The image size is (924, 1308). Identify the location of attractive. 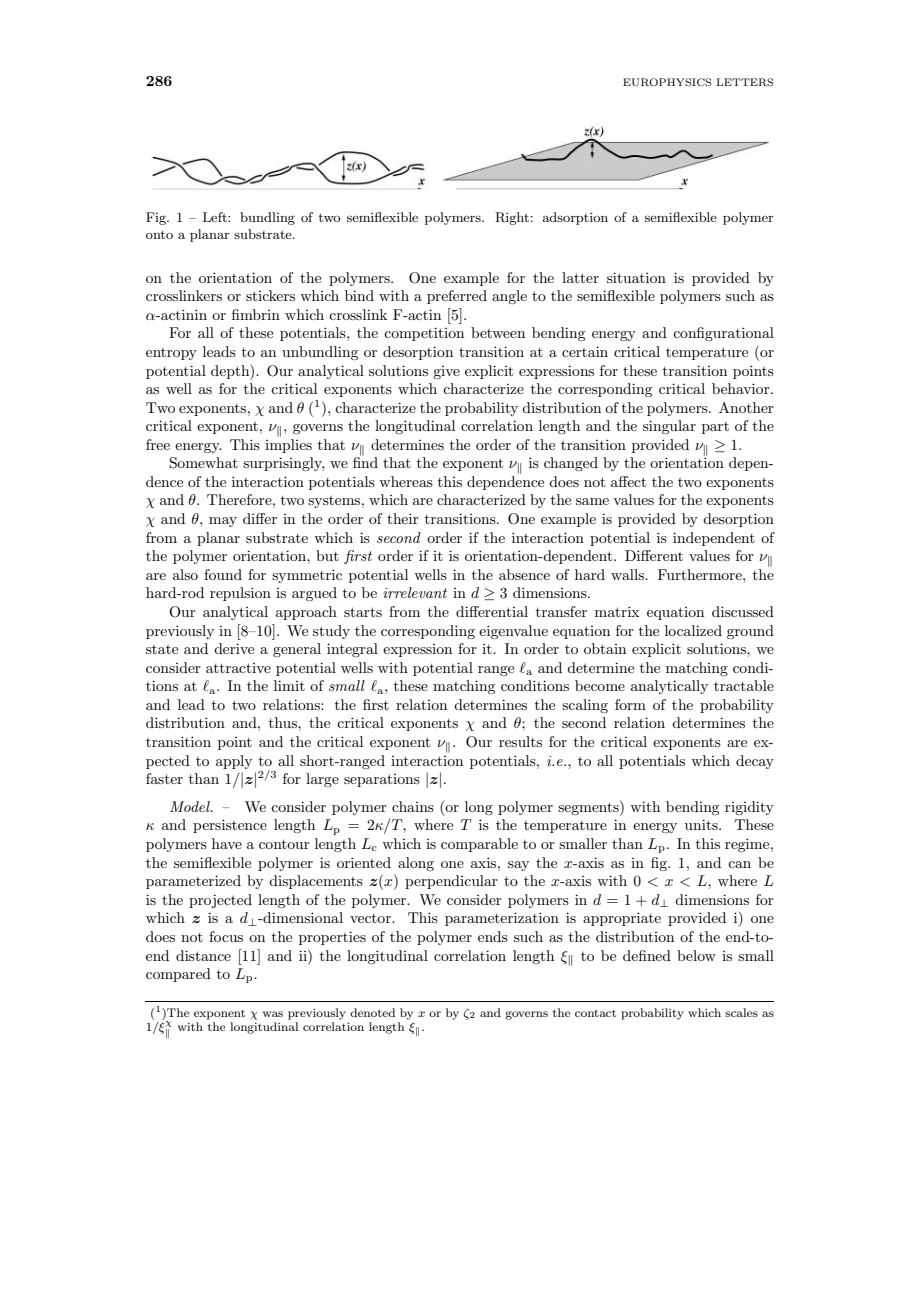
(238, 668).
